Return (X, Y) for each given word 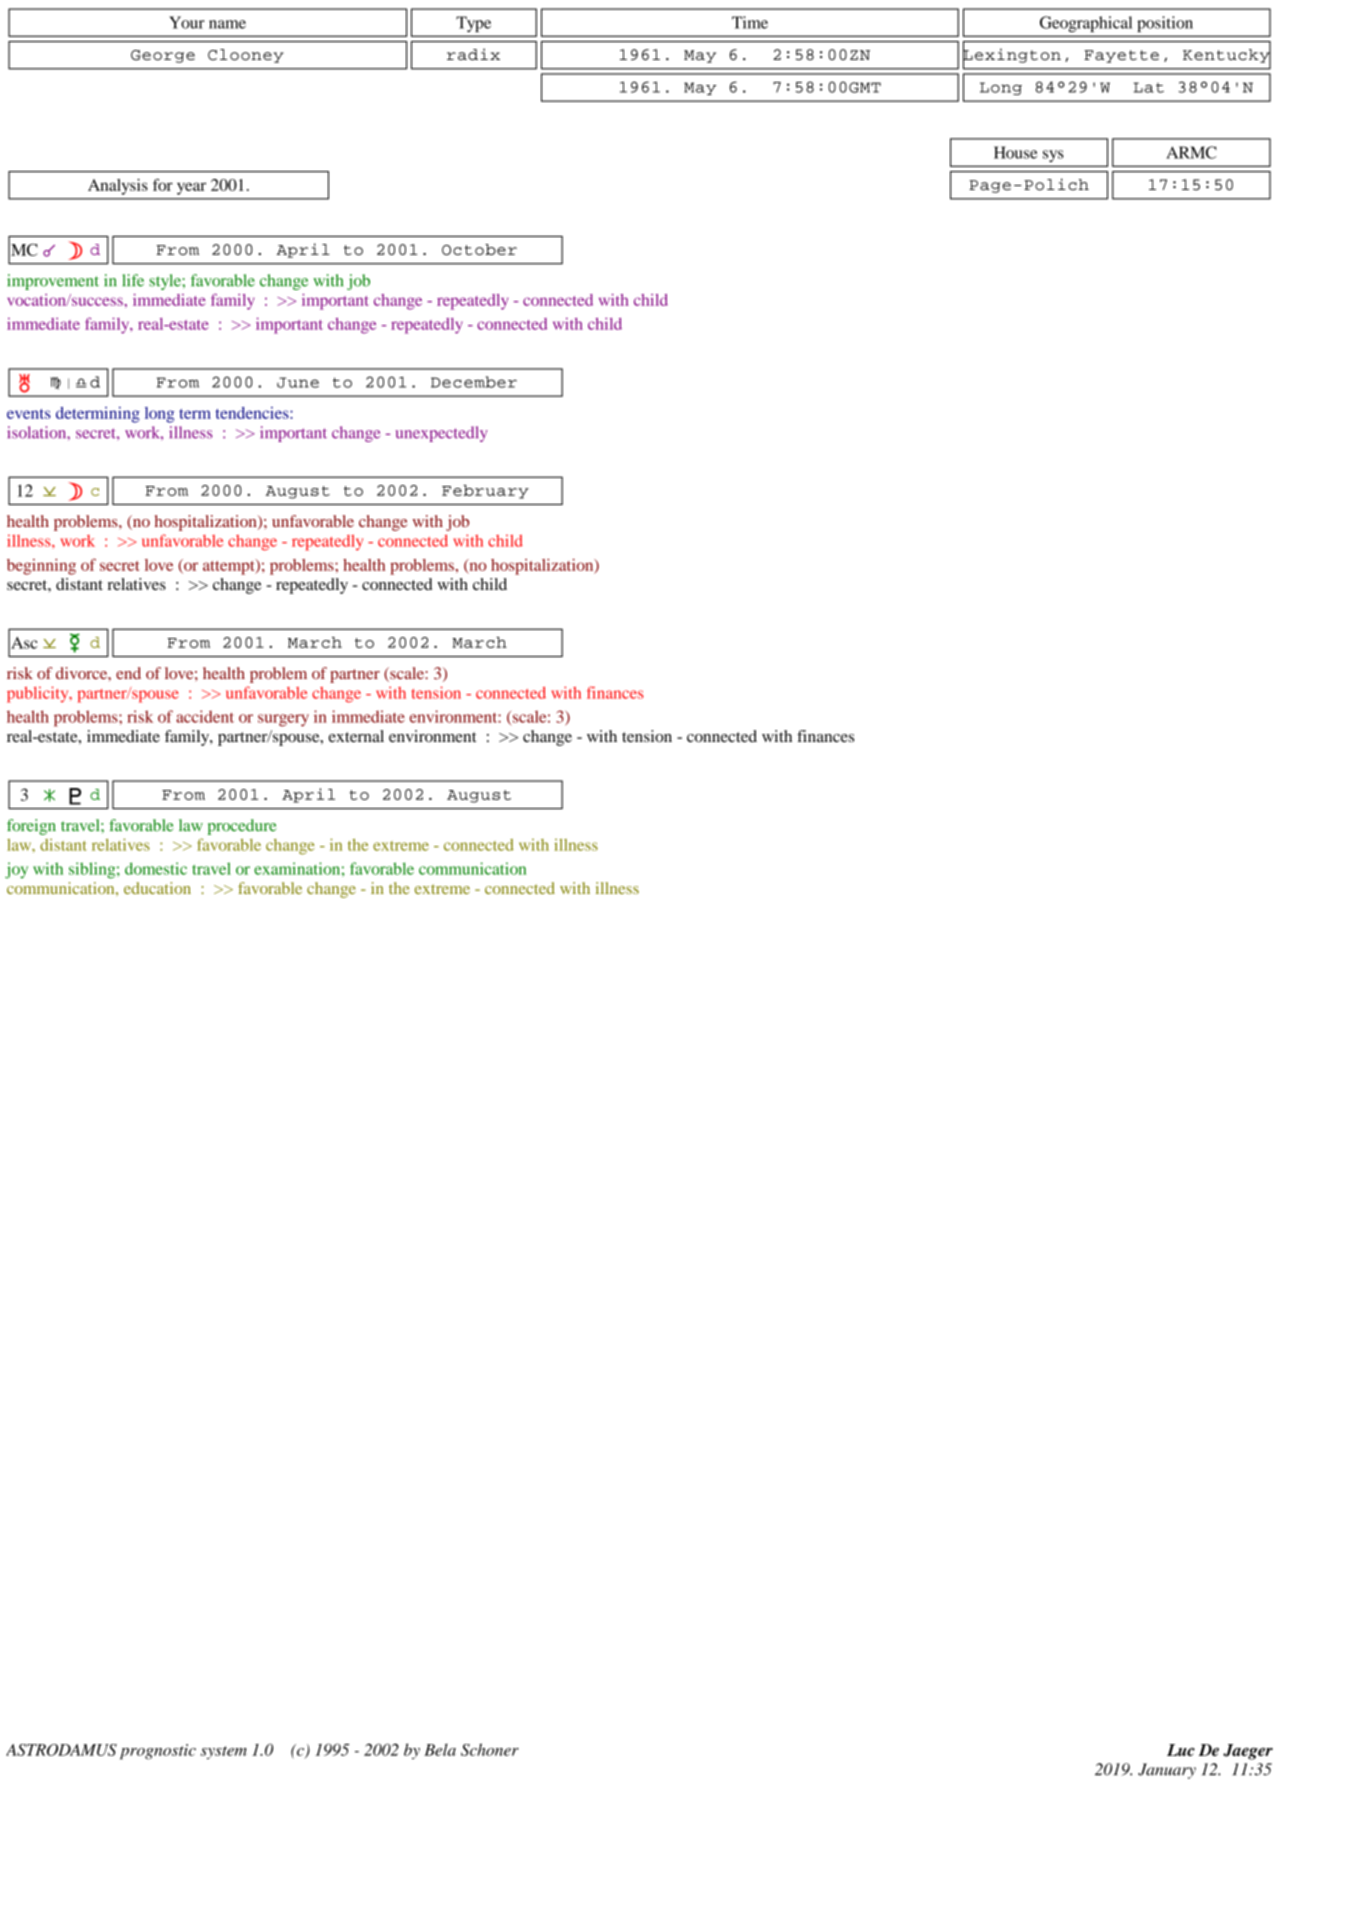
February (485, 492)
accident (205, 716)
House (1015, 152)
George (163, 56)
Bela (440, 1749)
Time (750, 22)
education (157, 888)
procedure (242, 827)
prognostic (158, 1752)
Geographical (1086, 24)
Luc (1181, 1750)
